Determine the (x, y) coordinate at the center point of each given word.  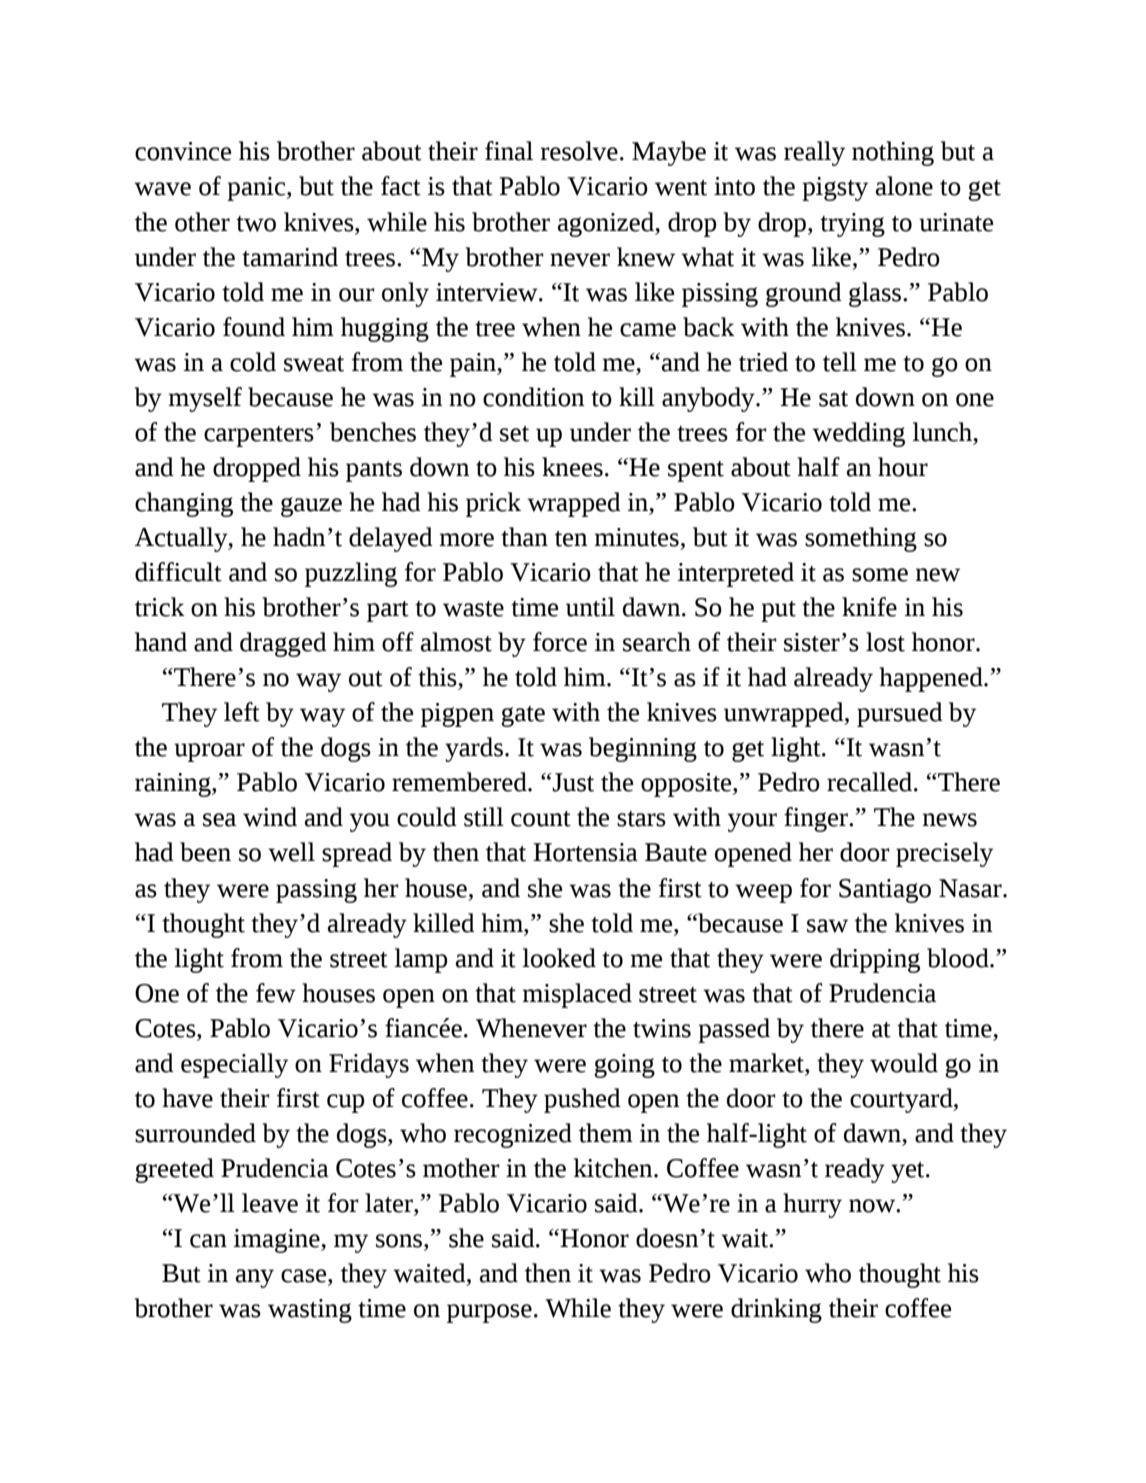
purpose (489, 1313)
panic (257, 189)
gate (523, 716)
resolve (579, 151)
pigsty (835, 189)
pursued (900, 714)
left (242, 712)
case (305, 1277)
